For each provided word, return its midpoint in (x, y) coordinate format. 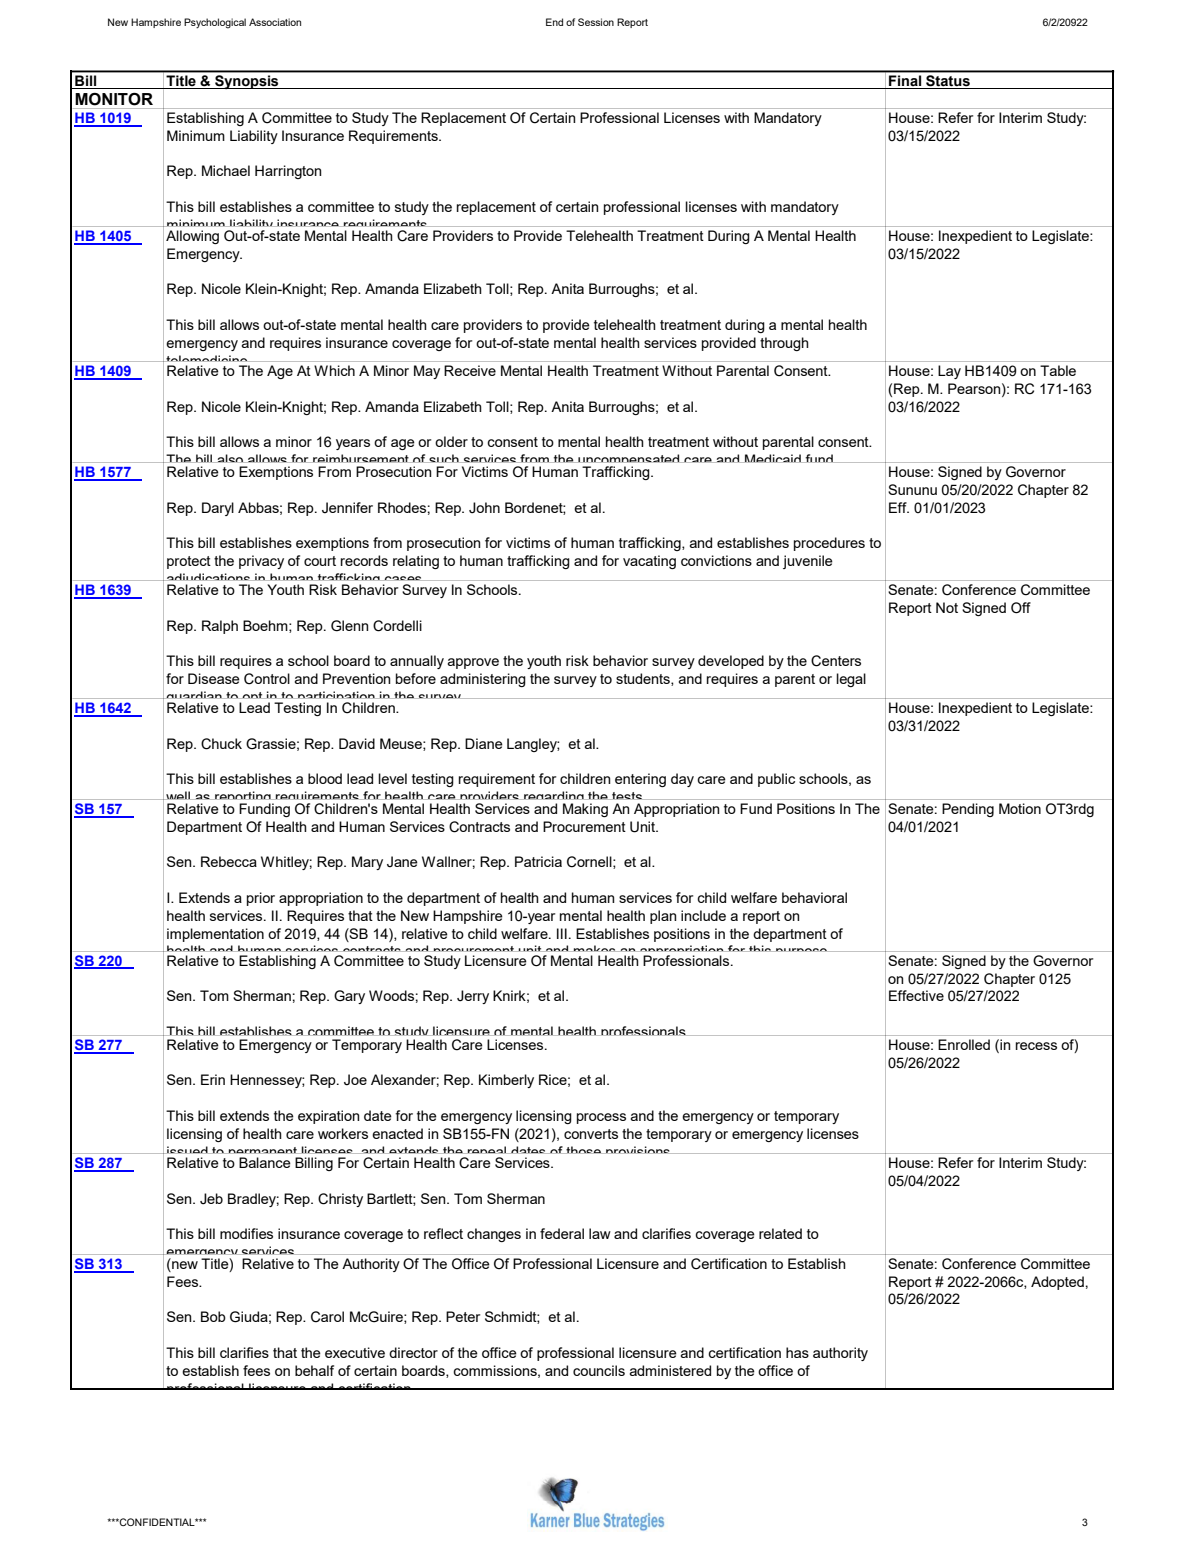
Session (596, 22)
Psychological (215, 23)
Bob (213, 1316)
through (784, 344)
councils (599, 1370)
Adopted (1057, 1283)
